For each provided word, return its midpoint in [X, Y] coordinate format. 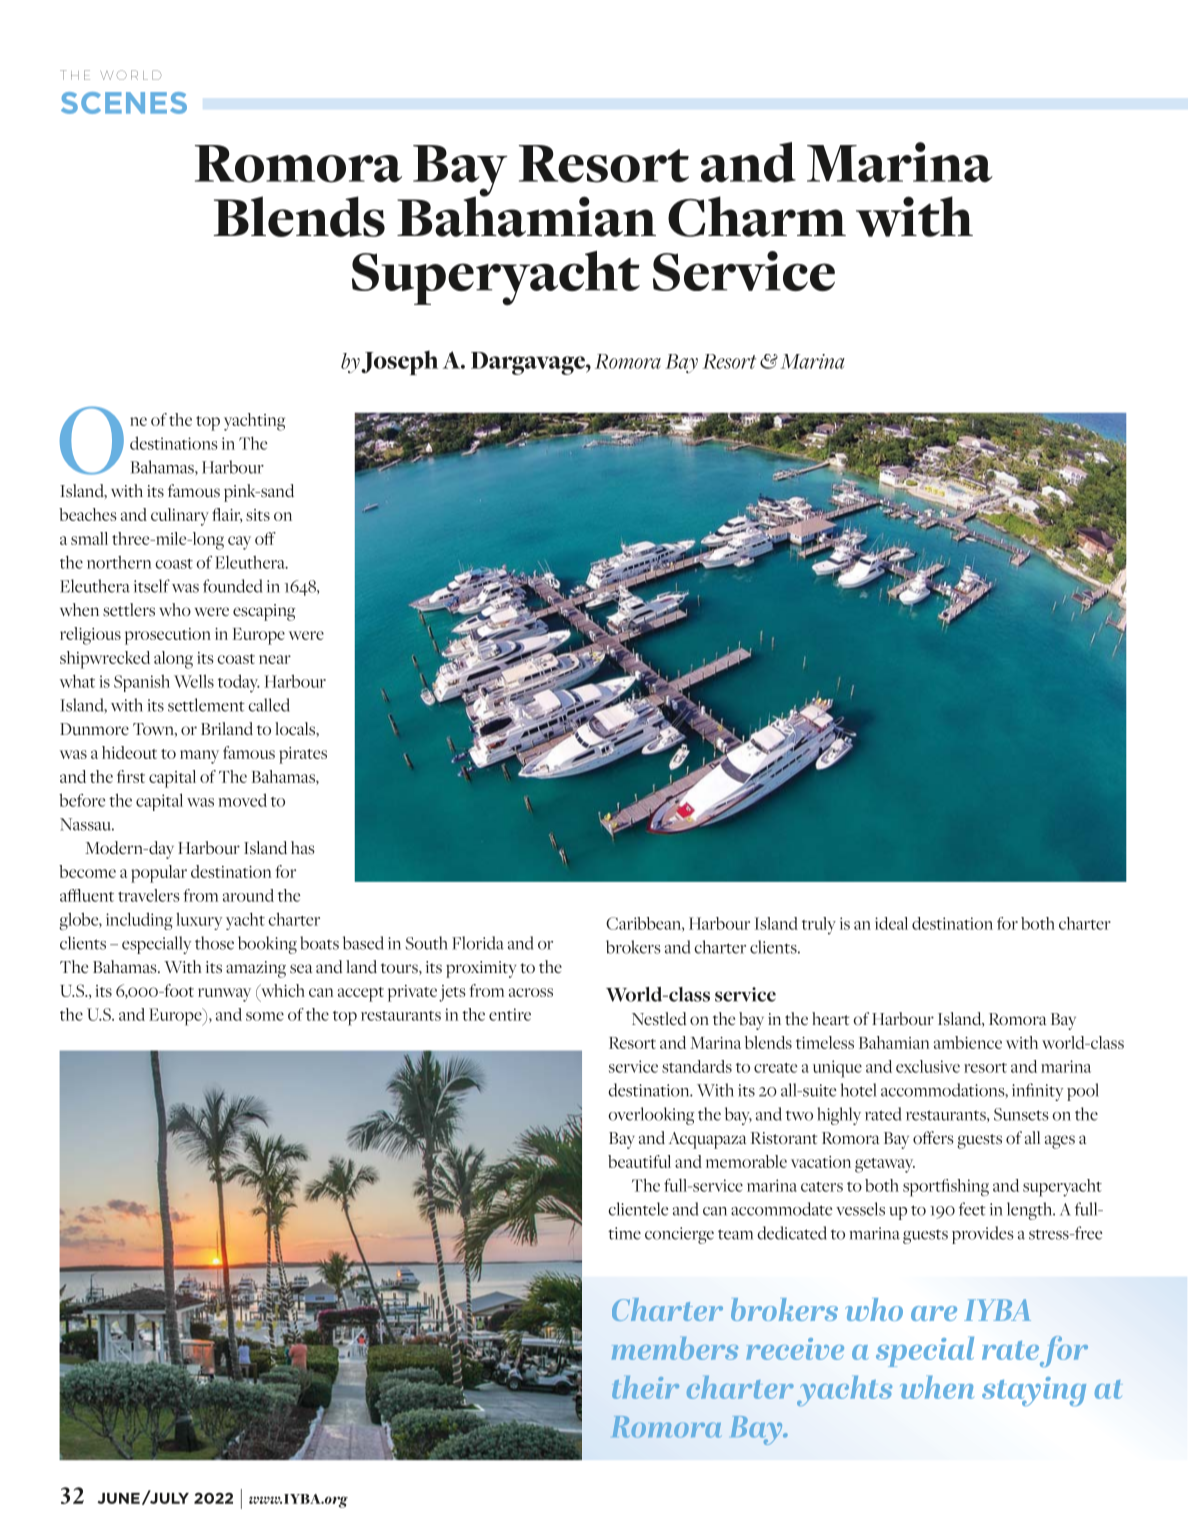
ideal [891, 923]
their [645, 1387]
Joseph [399, 362]
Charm [757, 216]
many [199, 757]
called [269, 705]
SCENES [124, 103]
